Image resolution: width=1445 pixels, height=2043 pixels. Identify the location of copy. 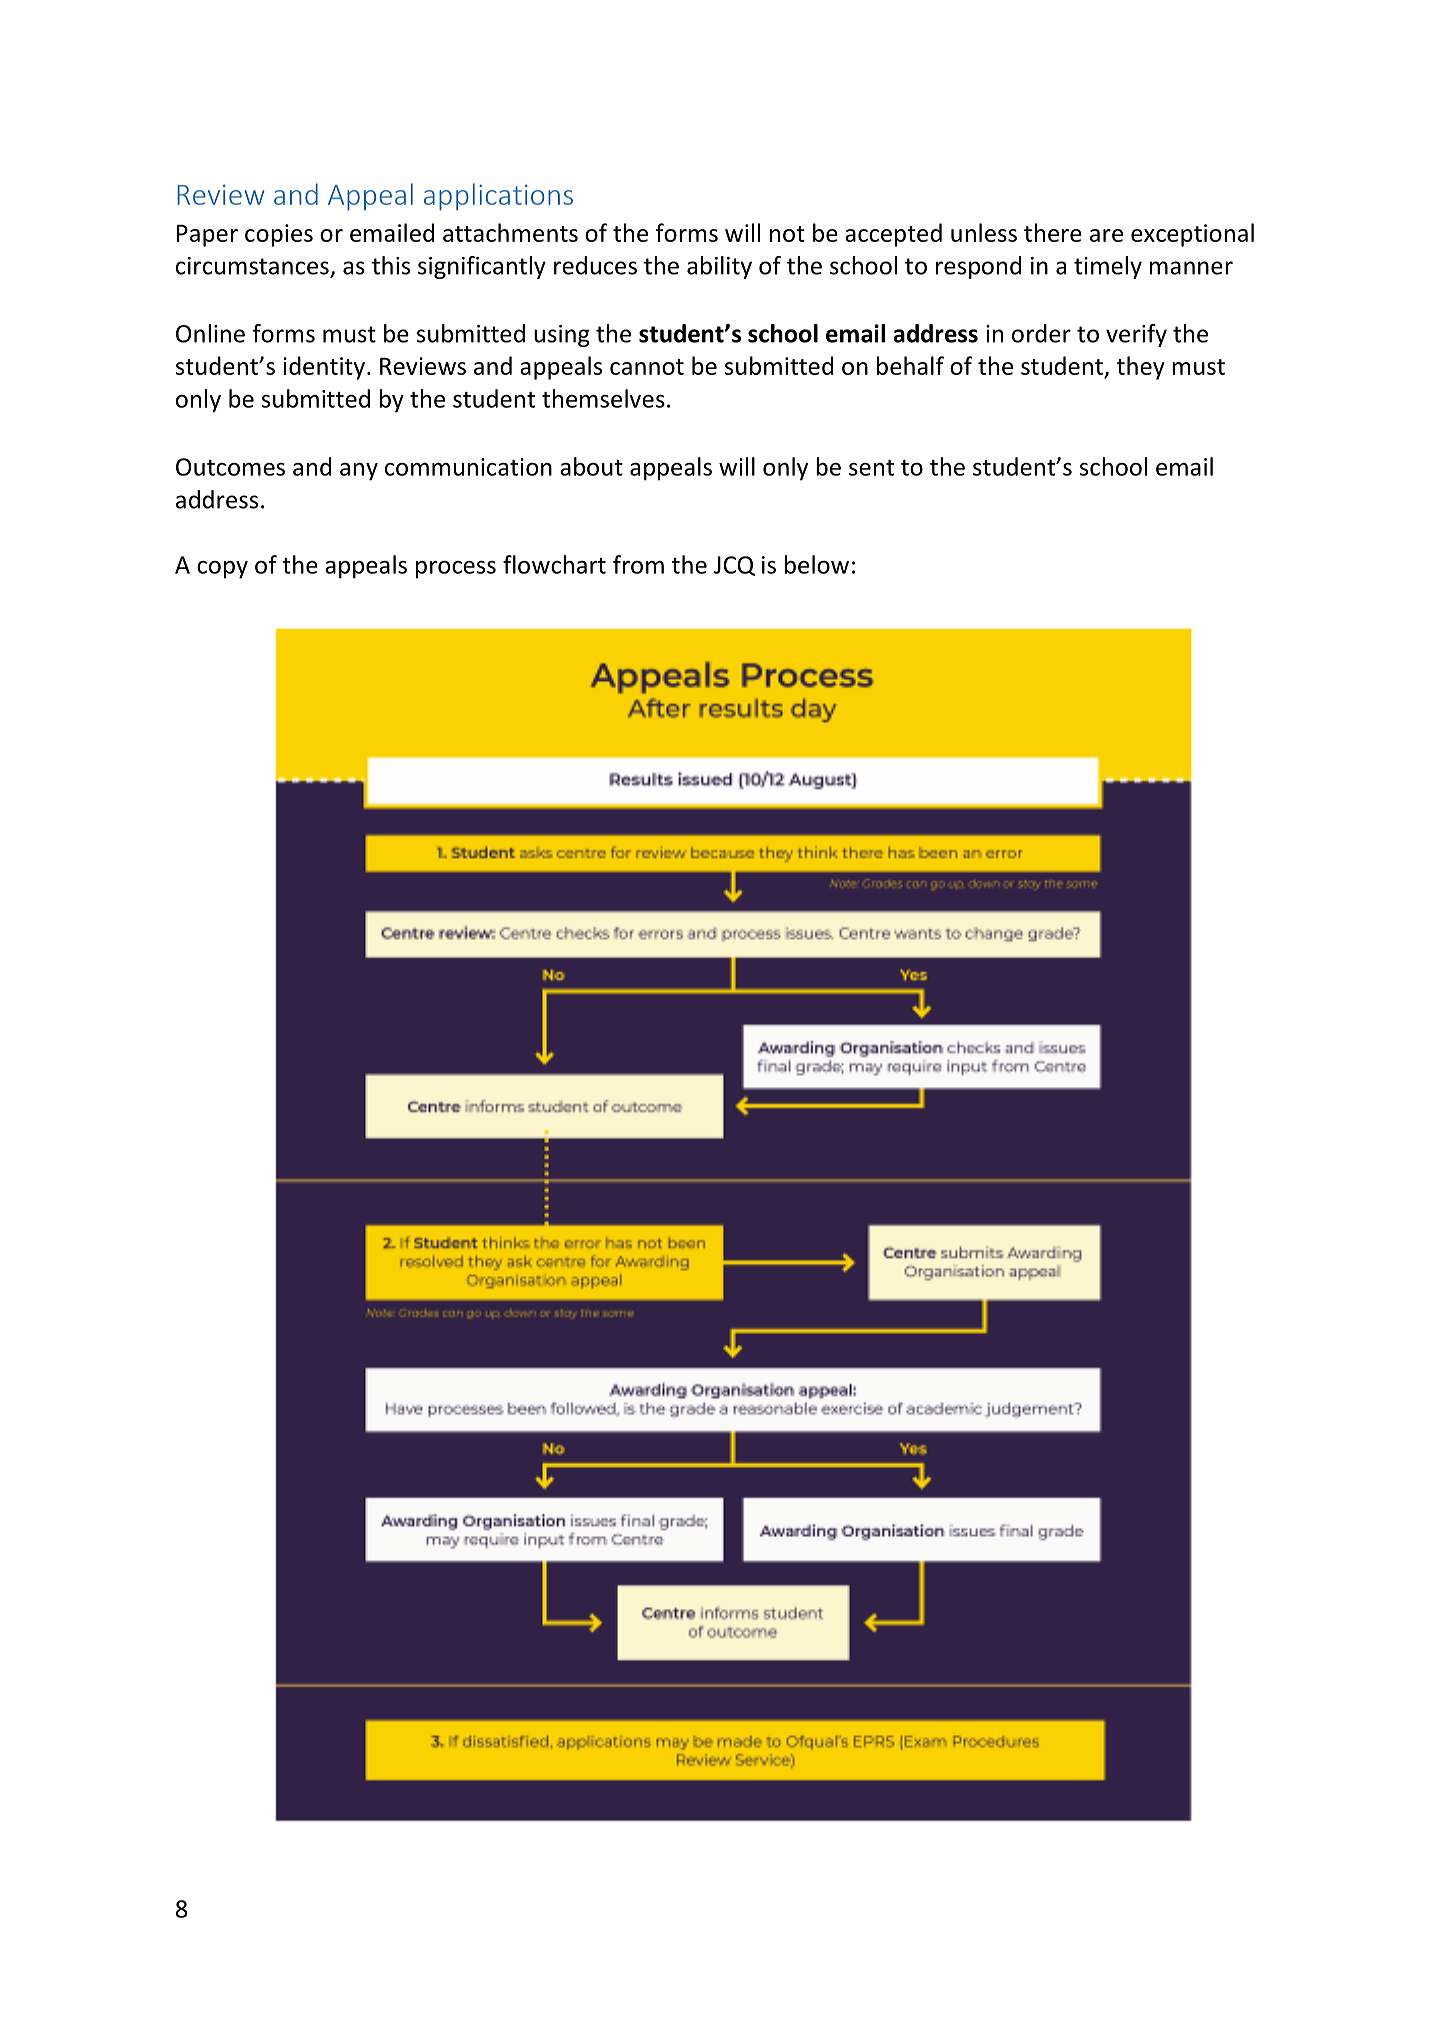
(222, 570).
